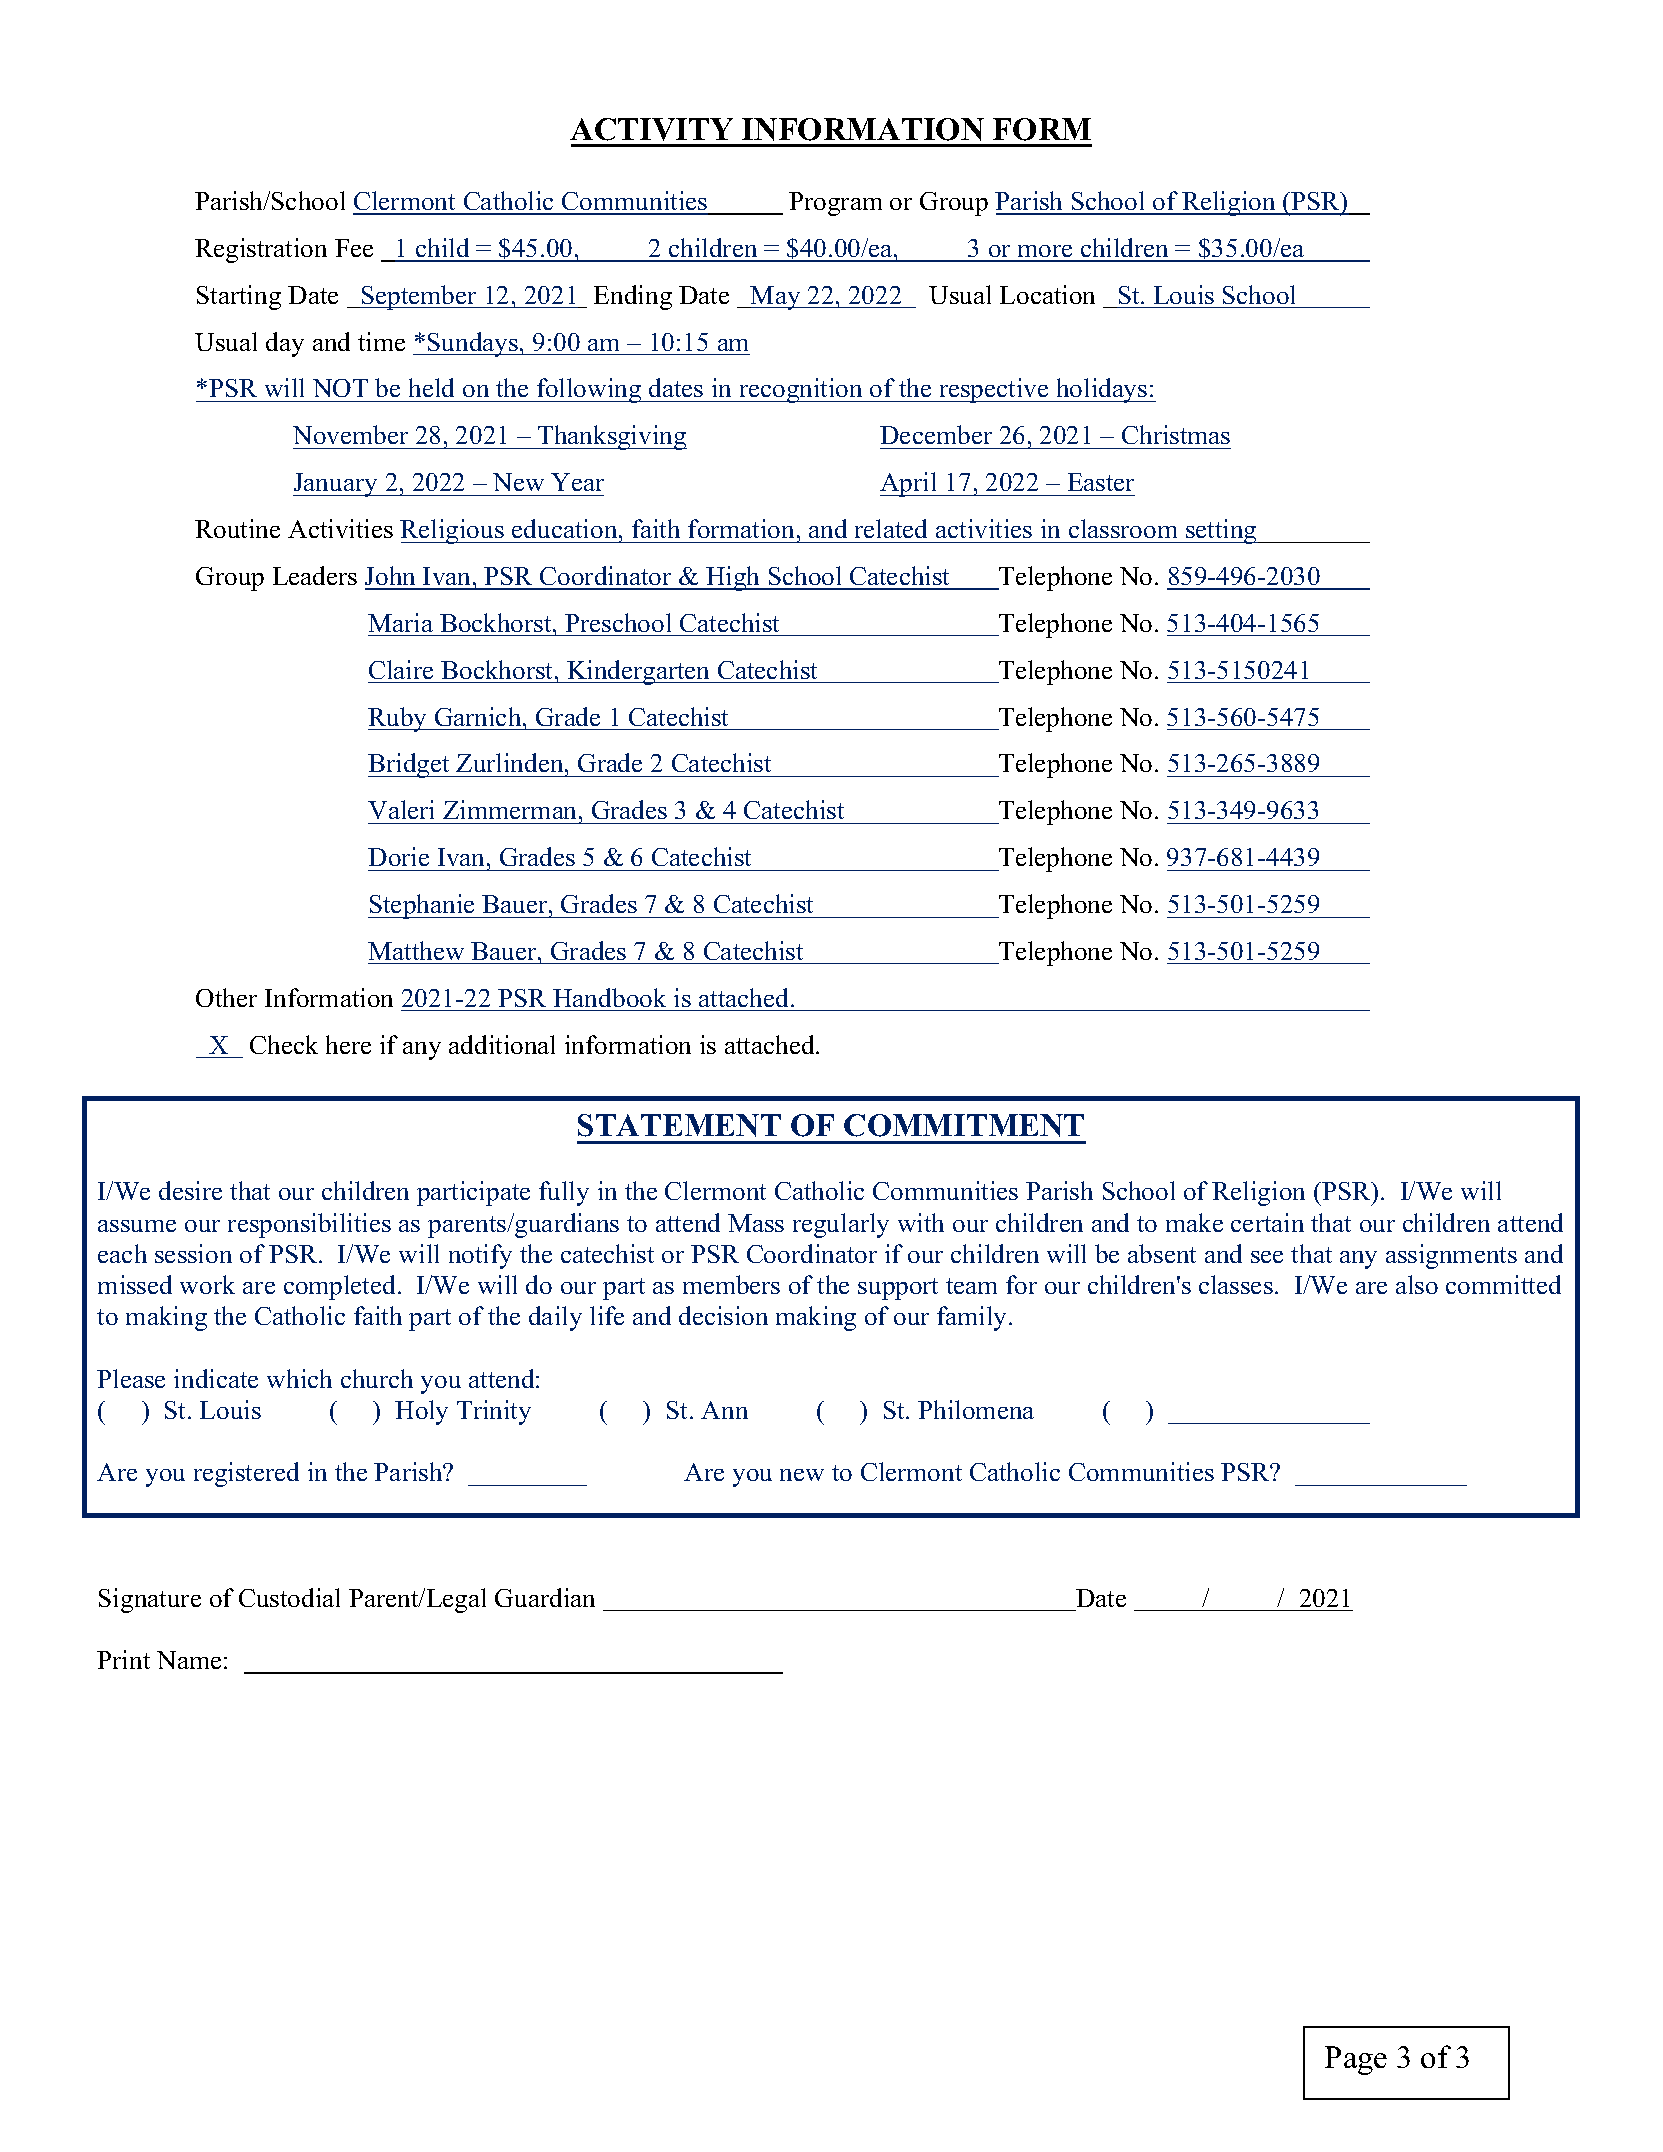  What do you see at coordinates (679, 1125) in the screenshot?
I see `STATEMENT` at bounding box center [679, 1125].
